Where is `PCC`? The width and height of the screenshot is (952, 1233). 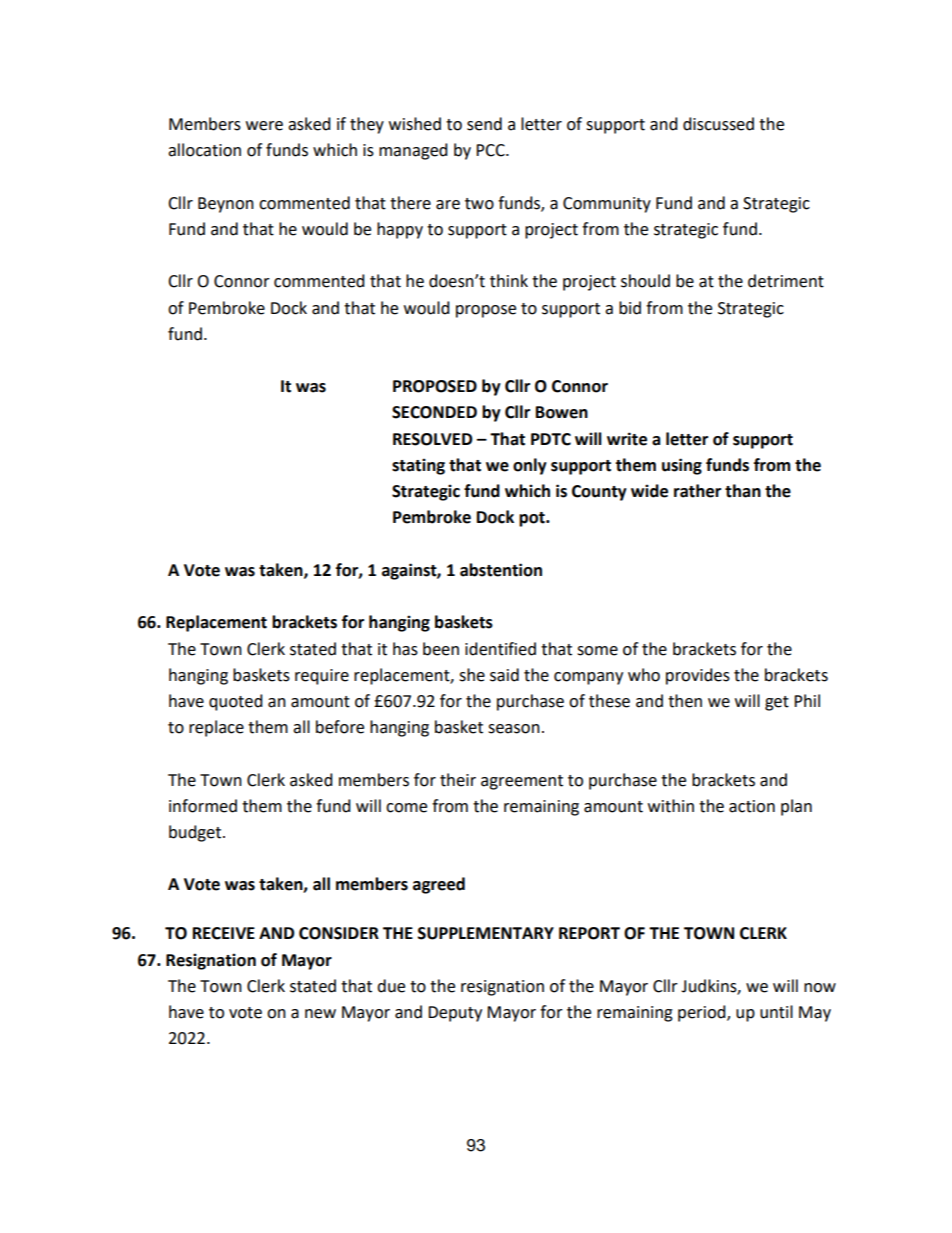
PCC is located at coordinates (491, 150).
